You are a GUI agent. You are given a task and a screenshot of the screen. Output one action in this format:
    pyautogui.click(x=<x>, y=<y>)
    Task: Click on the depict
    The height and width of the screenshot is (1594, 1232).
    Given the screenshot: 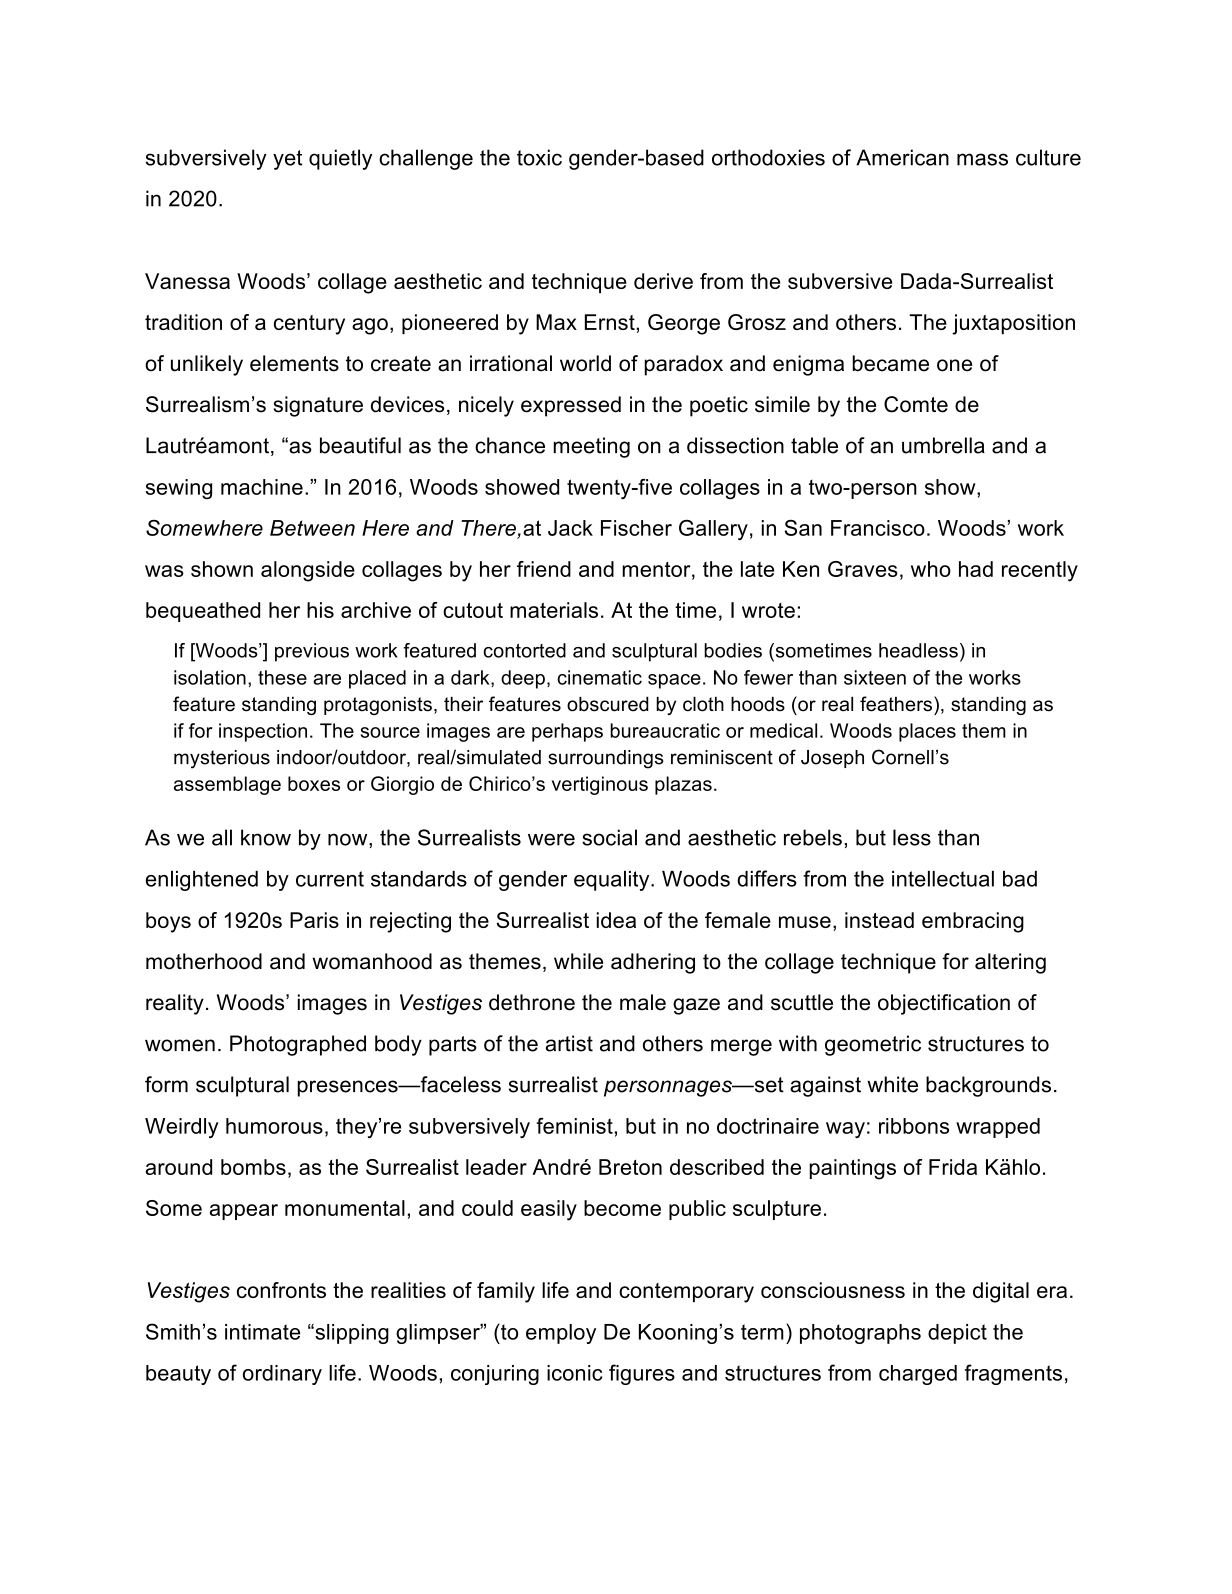 What is the action you would take?
    pyautogui.click(x=957, y=1334)
